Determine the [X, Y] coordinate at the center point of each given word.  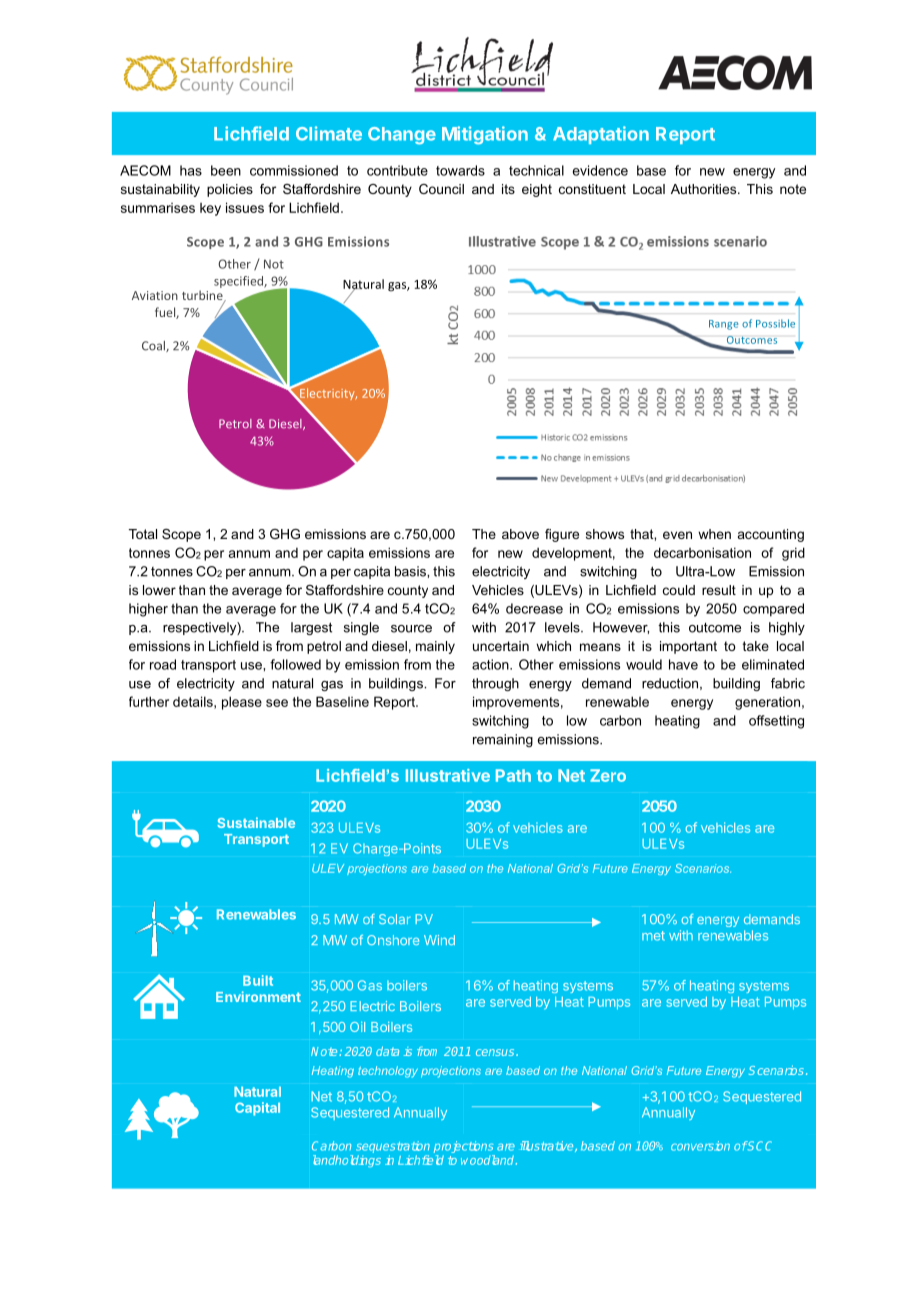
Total [143, 534]
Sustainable [256, 822]
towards [460, 170]
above [520, 534]
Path [513, 775]
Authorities [705, 189]
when [714, 534]
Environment [258, 996]
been [226, 170]
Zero [608, 775]
